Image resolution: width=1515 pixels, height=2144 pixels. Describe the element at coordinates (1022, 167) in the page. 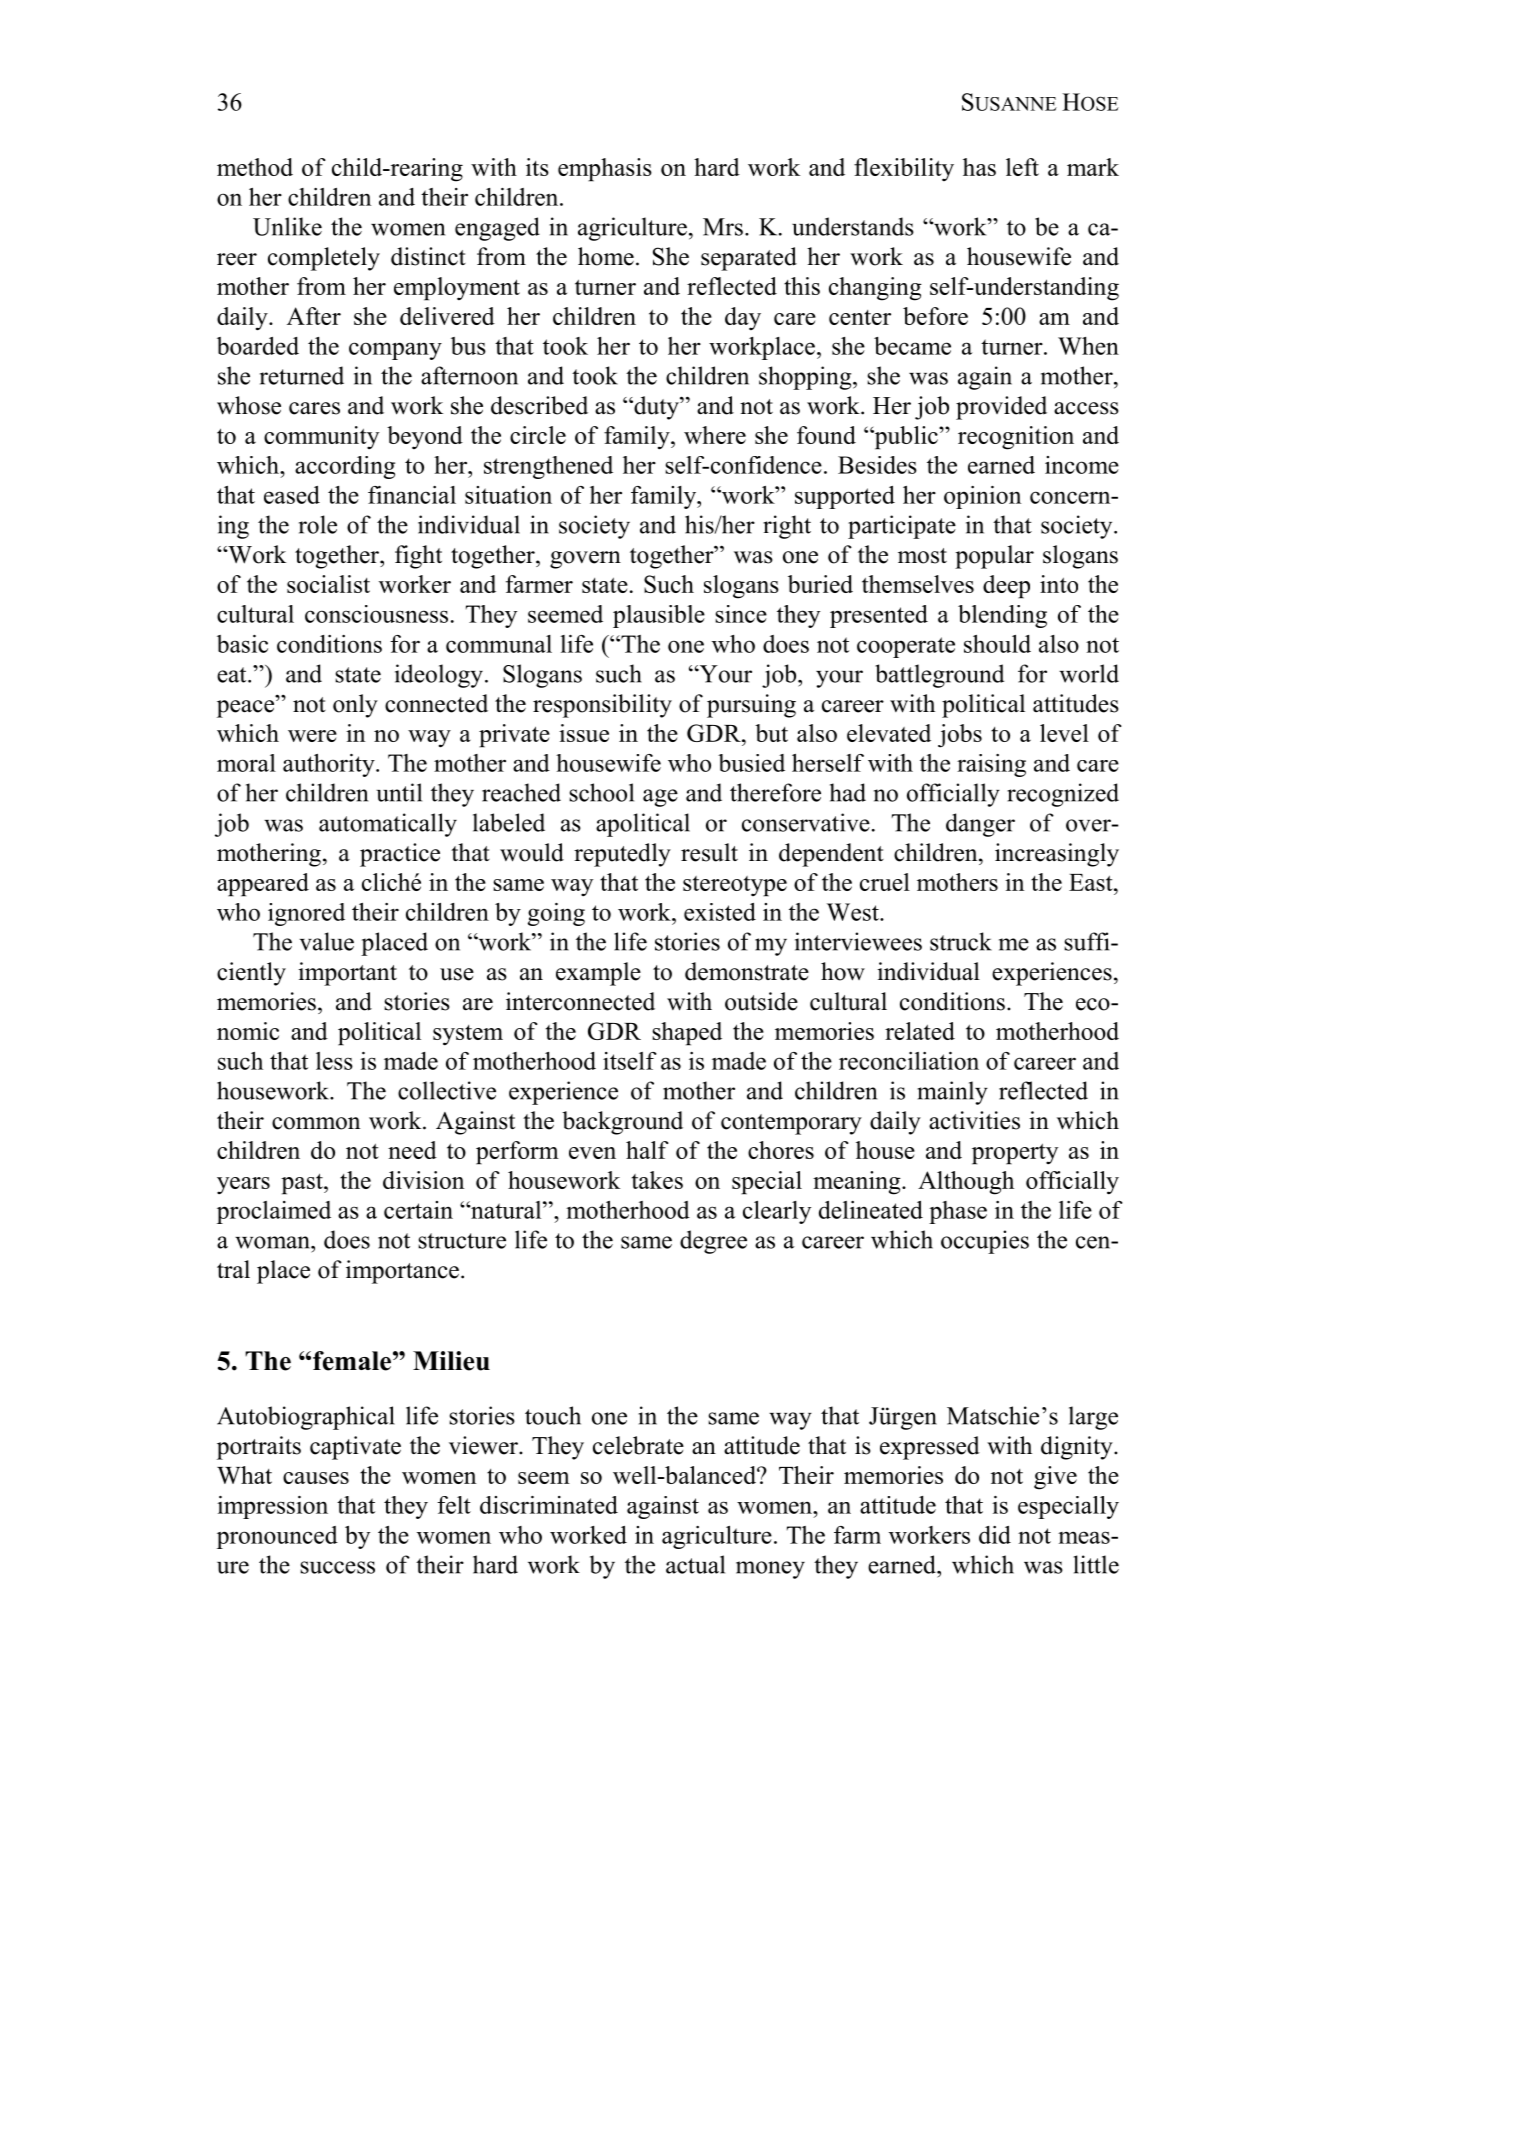

I see `left` at that location.
